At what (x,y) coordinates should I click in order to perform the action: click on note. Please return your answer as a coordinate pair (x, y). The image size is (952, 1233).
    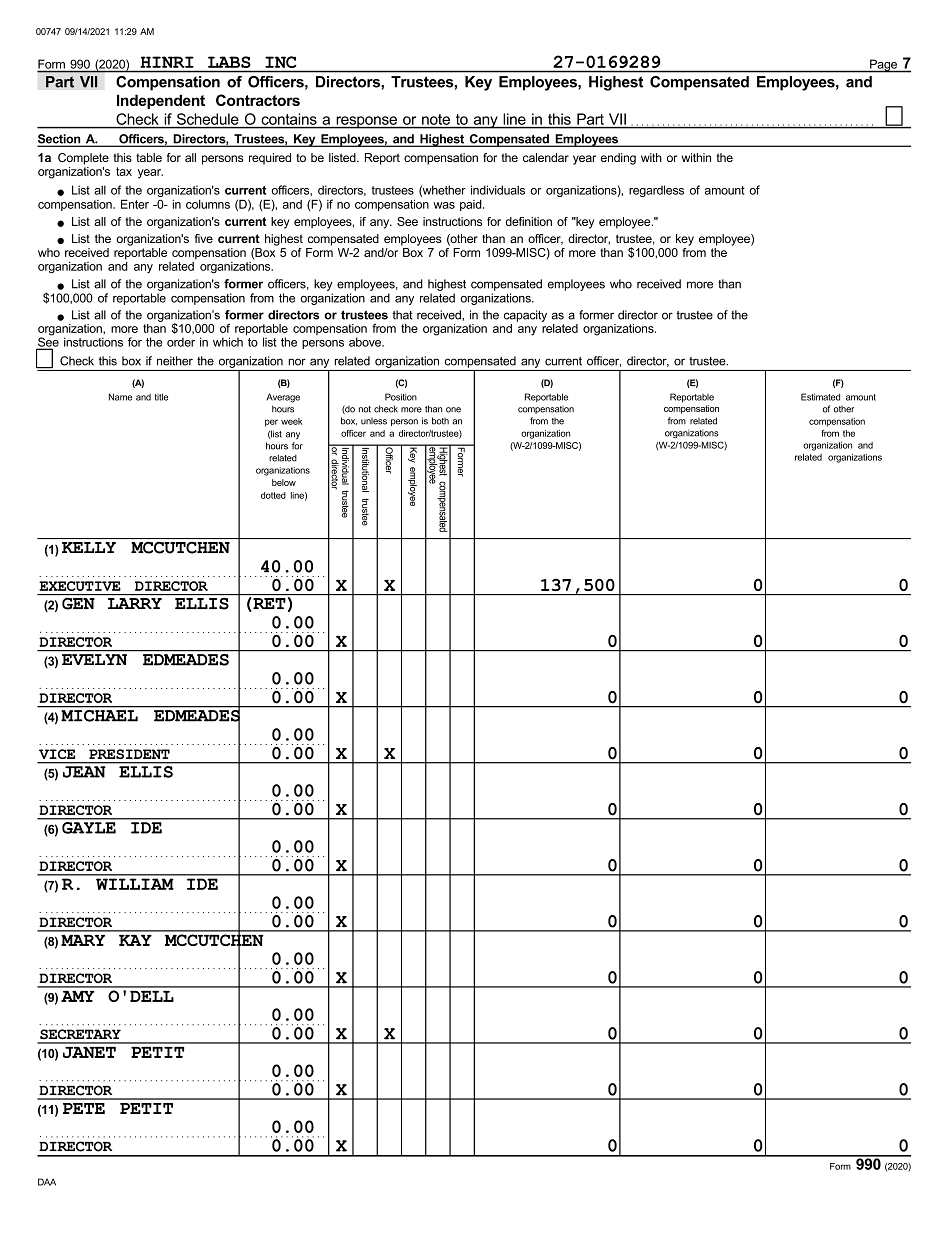
    Looking at the image, I should click on (436, 119).
